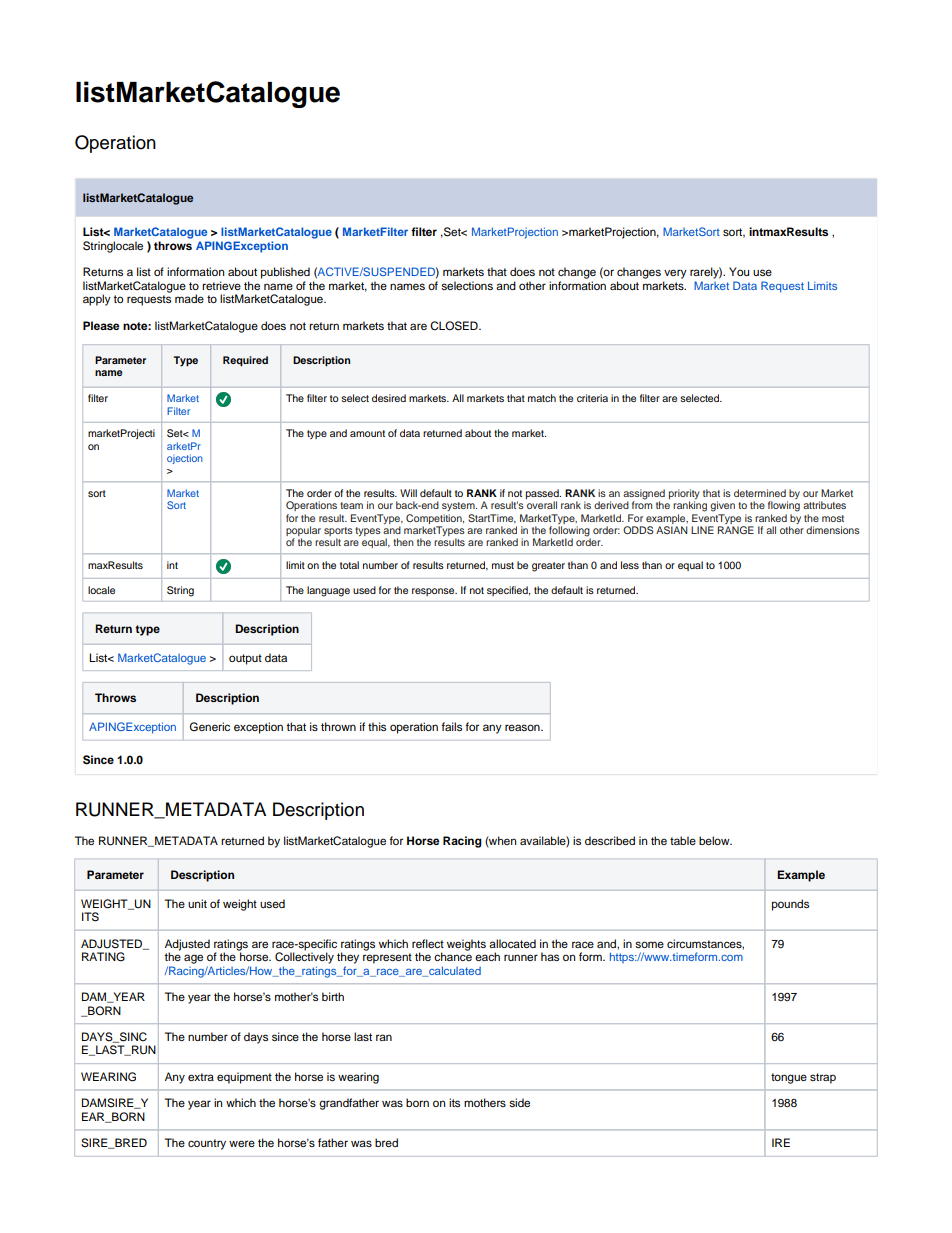  I want to click on side, so click(519, 1102).
